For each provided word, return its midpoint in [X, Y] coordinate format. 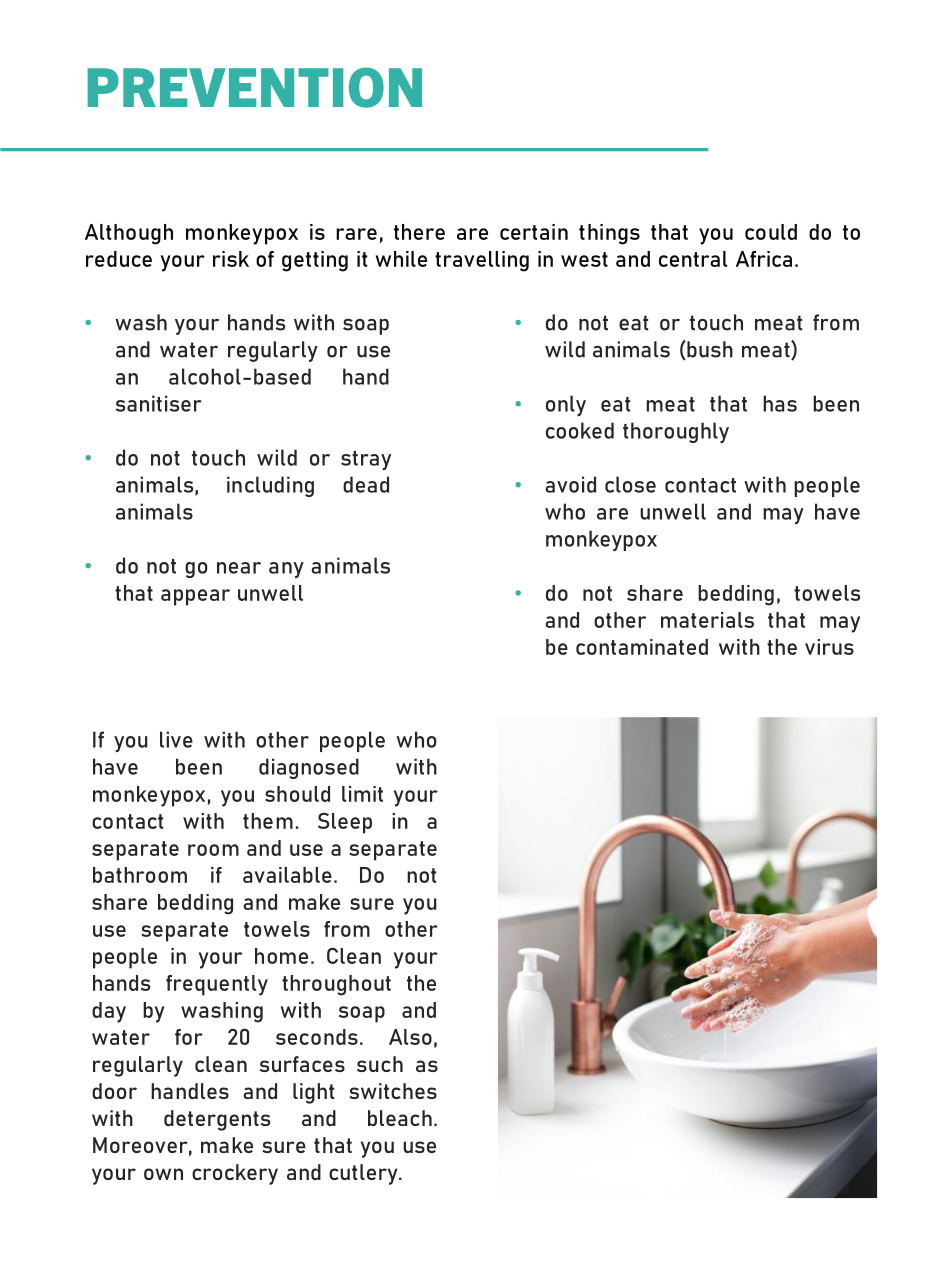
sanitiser [159, 403]
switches [393, 1091]
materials [707, 620]
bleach [400, 1118]
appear [195, 597]
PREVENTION [254, 87]
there [419, 232]
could [771, 232]
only [566, 405]
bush [709, 350]
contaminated [642, 647]
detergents [217, 1120]
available [287, 875]
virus [829, 647]
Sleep [345, 823]
